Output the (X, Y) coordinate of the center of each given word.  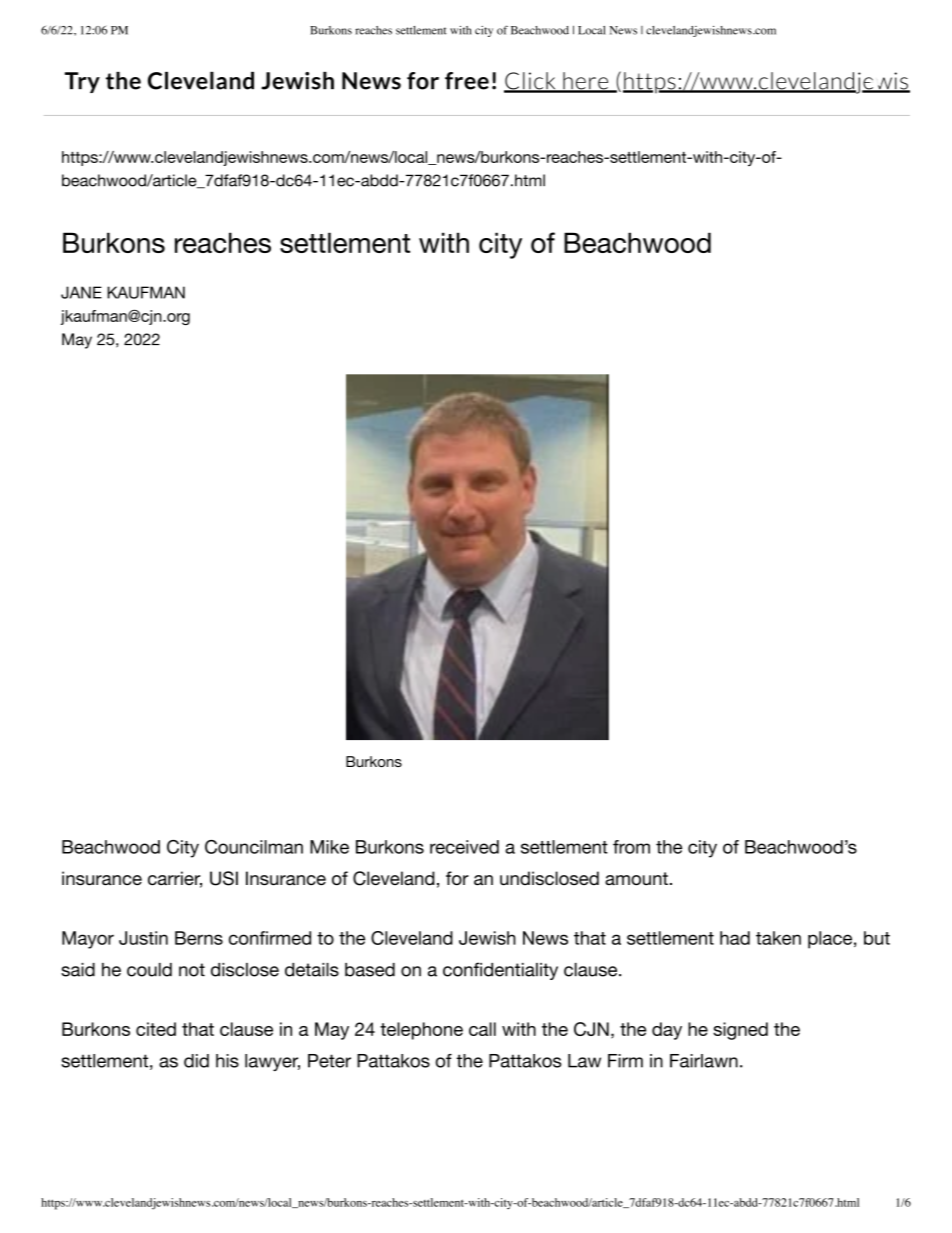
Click (531, 82)
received (464, 847)
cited (156, 1029)
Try (82, 82)
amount (636, 879)
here (586, 82)
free (467, 81)
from (631, 847)
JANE (81, 292)
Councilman (254, 847)
